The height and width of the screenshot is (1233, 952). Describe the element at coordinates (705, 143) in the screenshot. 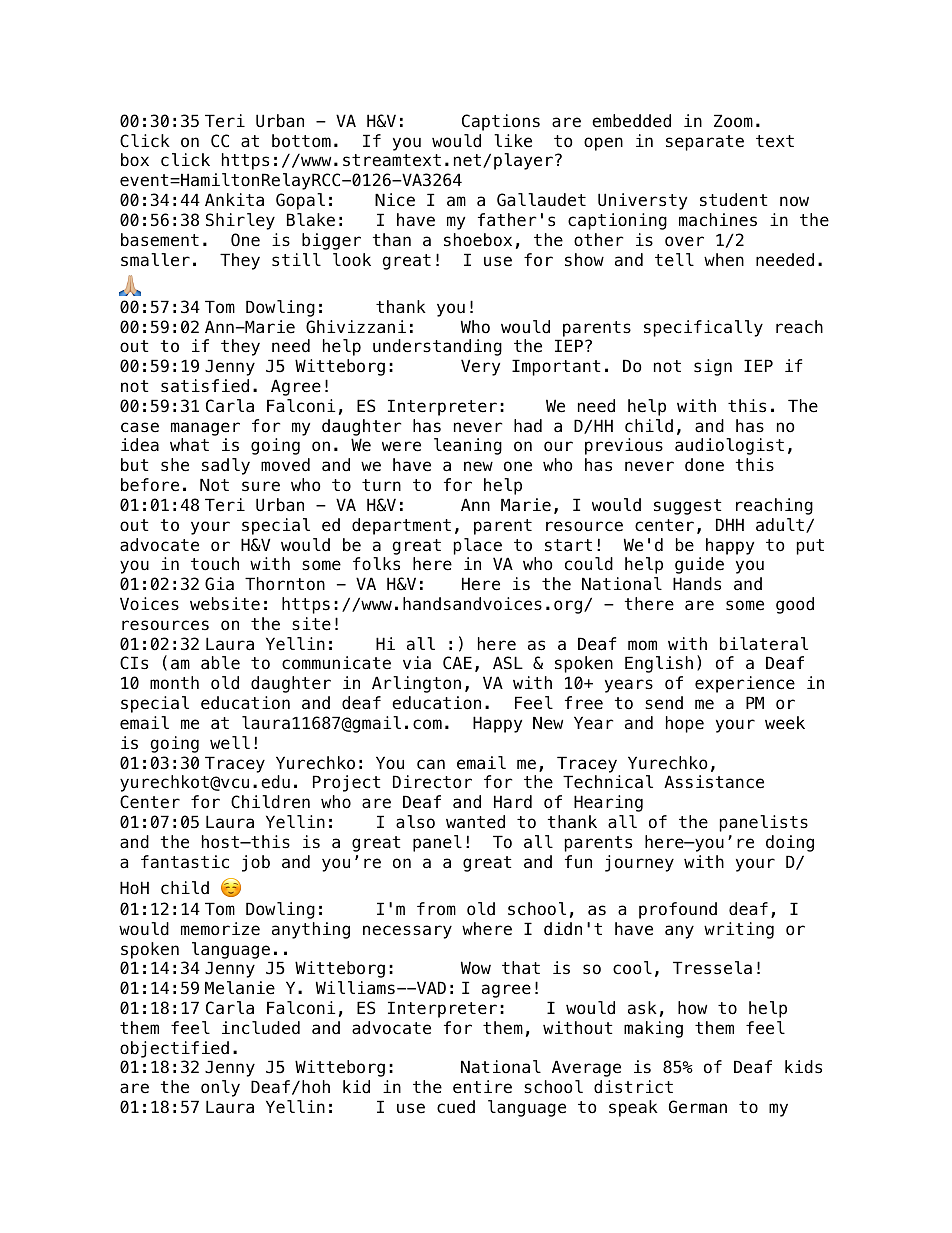

I see `separate` at that location.
